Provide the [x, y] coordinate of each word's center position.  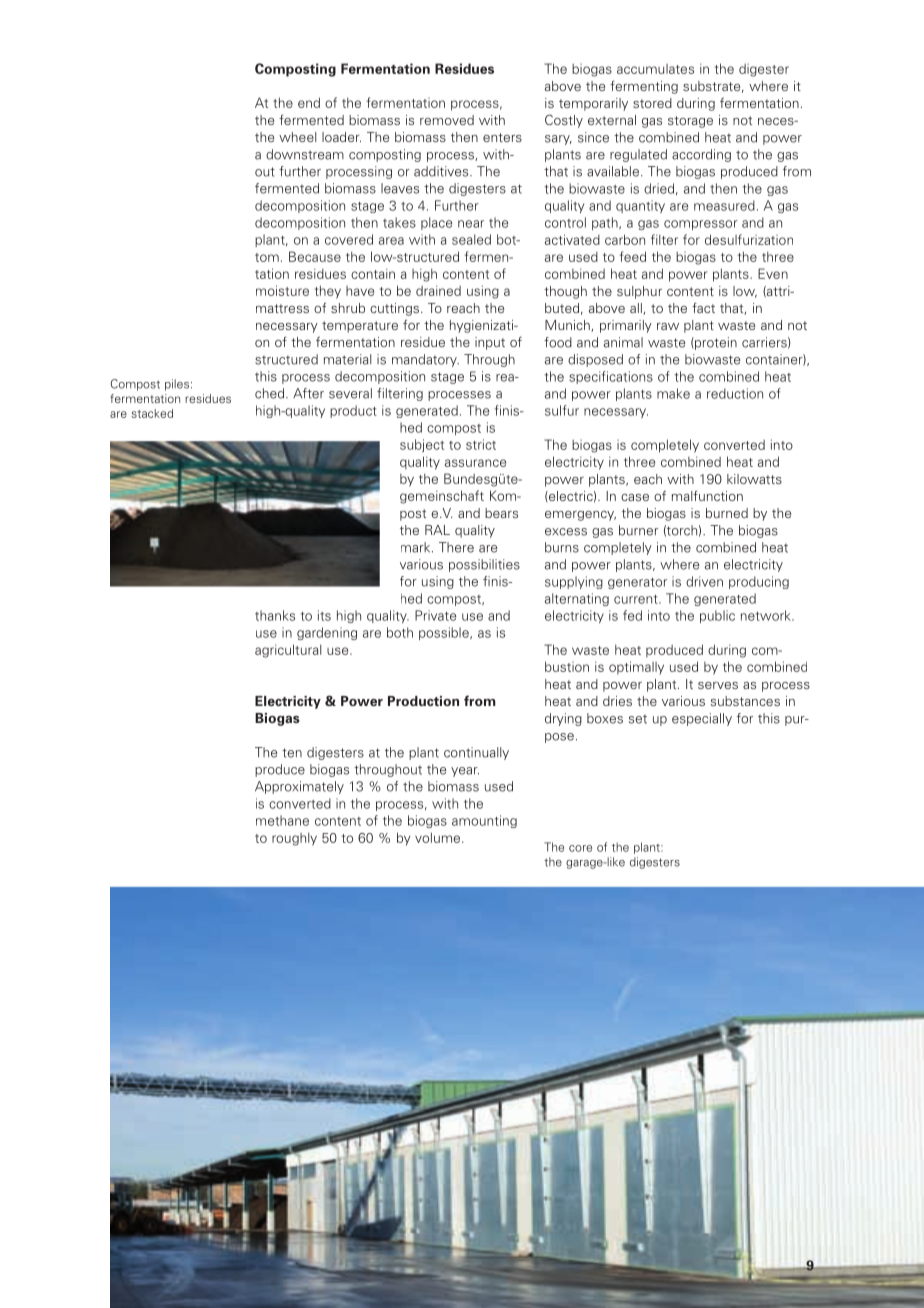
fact [703, 307]
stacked [152, 413]
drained [438, 290]
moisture [282, 290]
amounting [484, 821]
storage [690, 122]
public [717, 616]
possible [445, 633]
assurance [475, 463]
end [309, 102]
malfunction [707, 495]
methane [282, 820]
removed [447, 120]
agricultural [288, 651]
